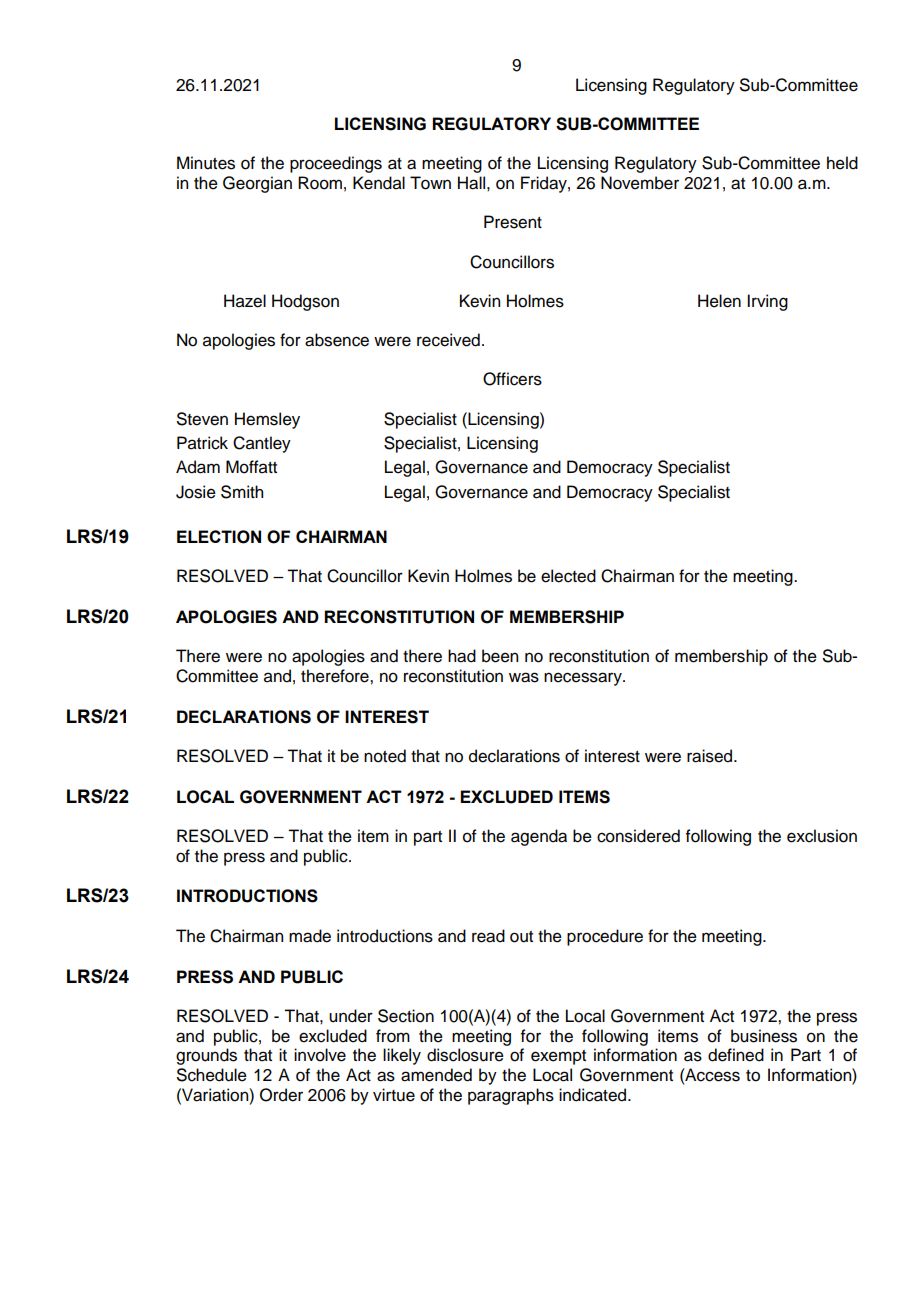 This screenshot has height=1308, width=924. Describe the element at coordinates (539, 837) in the screenshot. I see `agenda` at that location.
